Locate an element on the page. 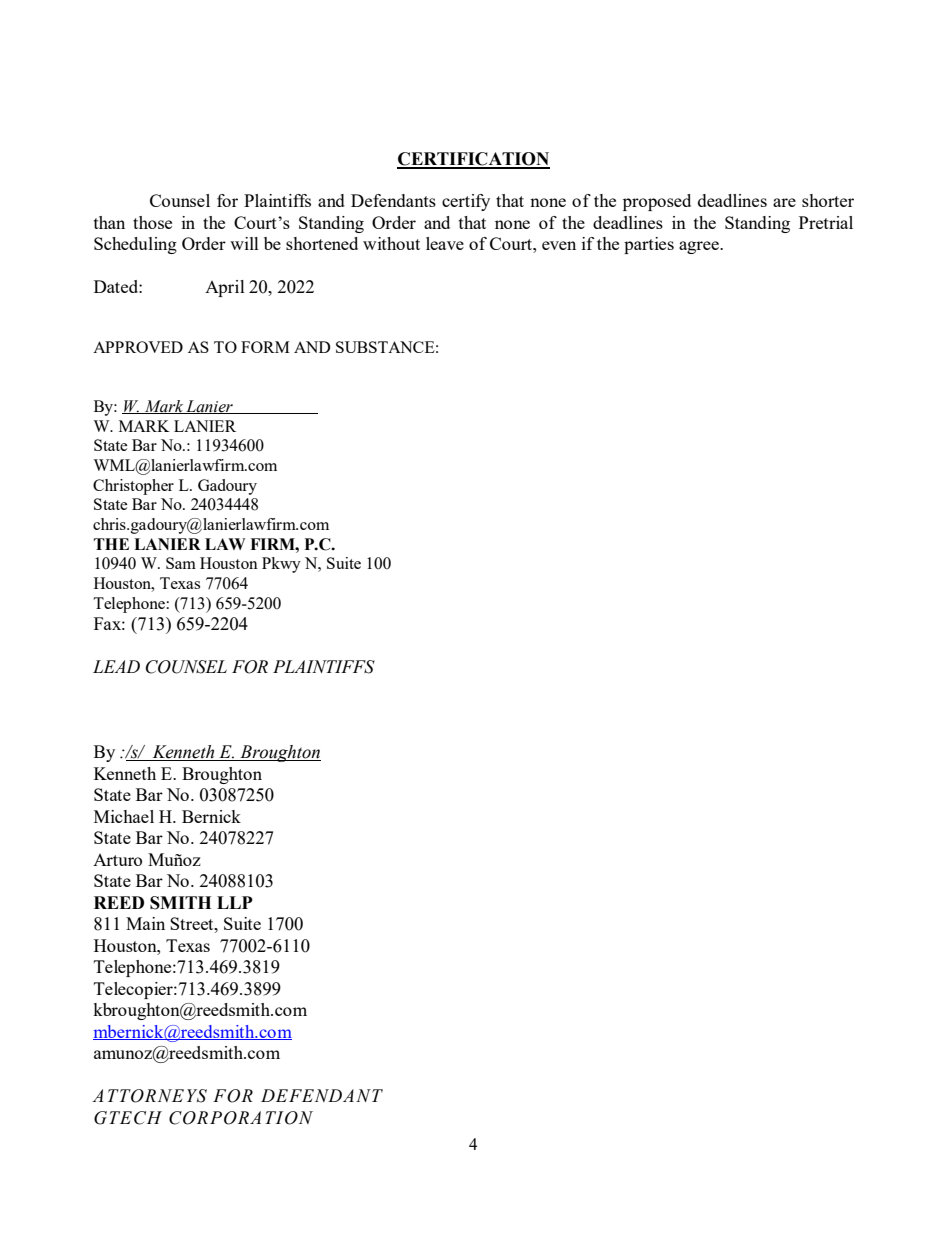  those is located at coordinates (152, 222).
